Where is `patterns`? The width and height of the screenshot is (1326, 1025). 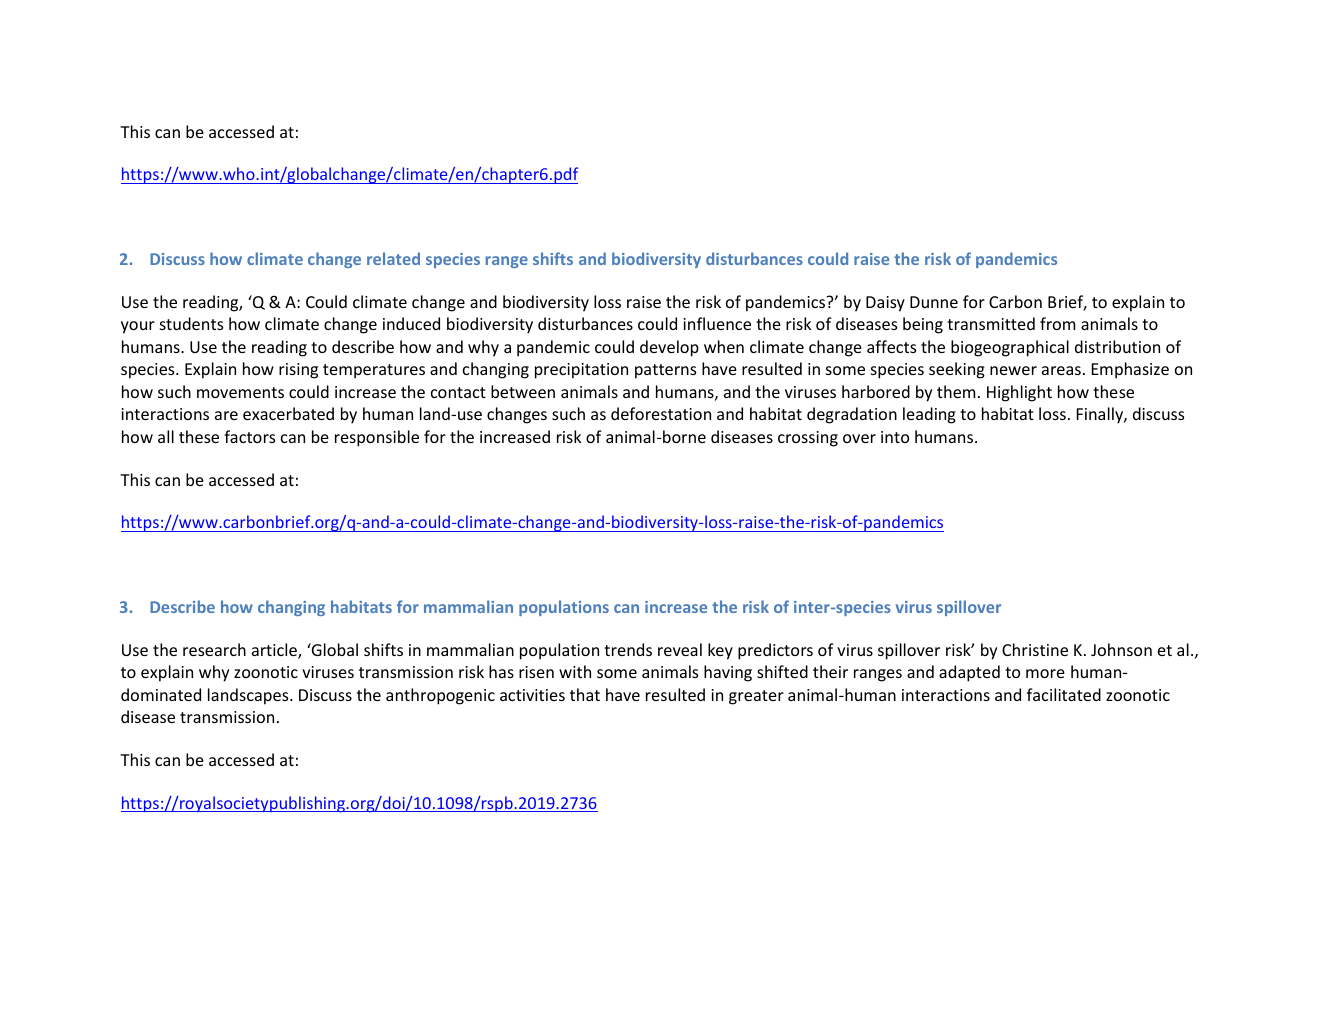 patterns is located at coordinates (665, 371).
